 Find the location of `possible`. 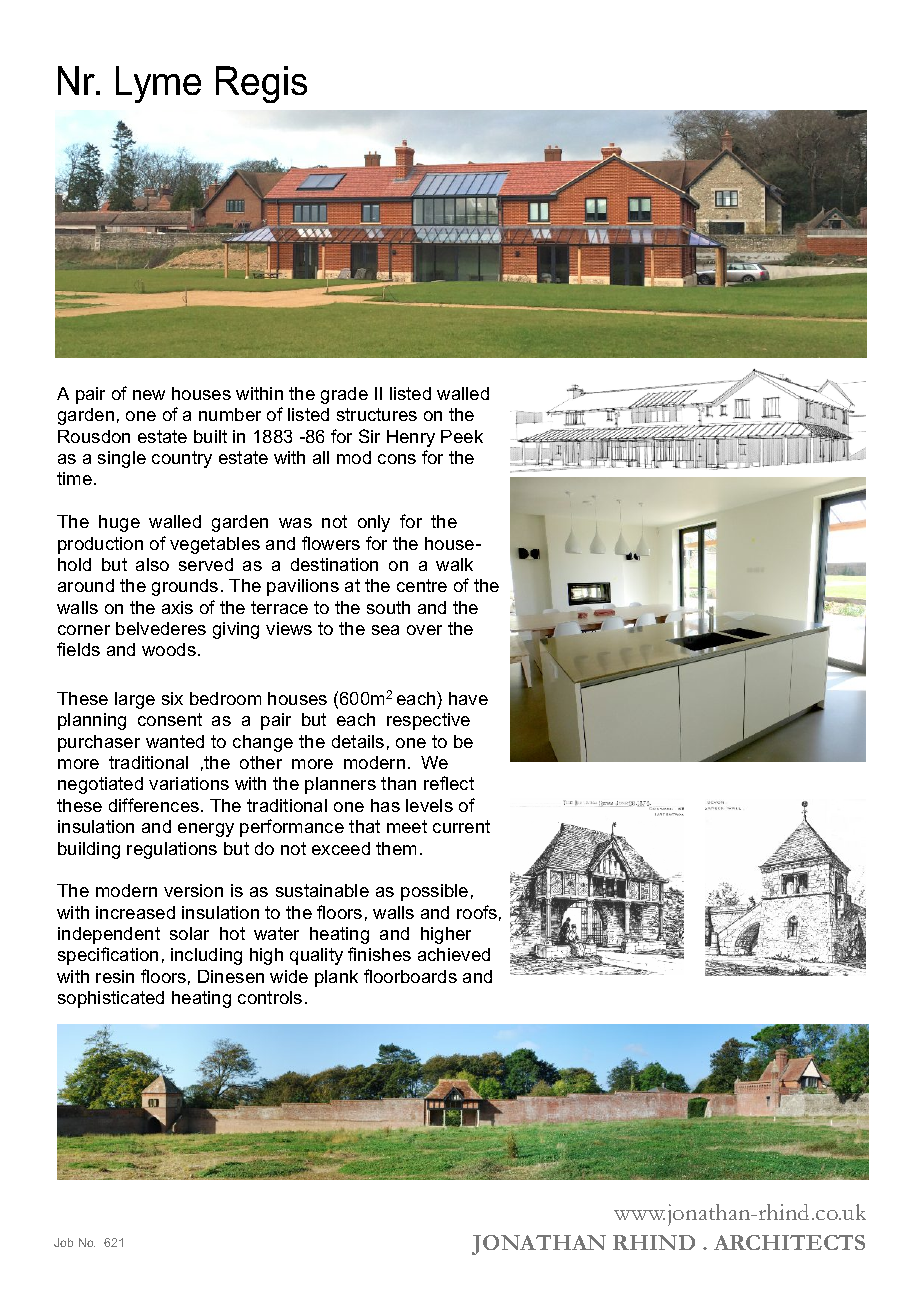

possible is located at coordinates (434, 892).
